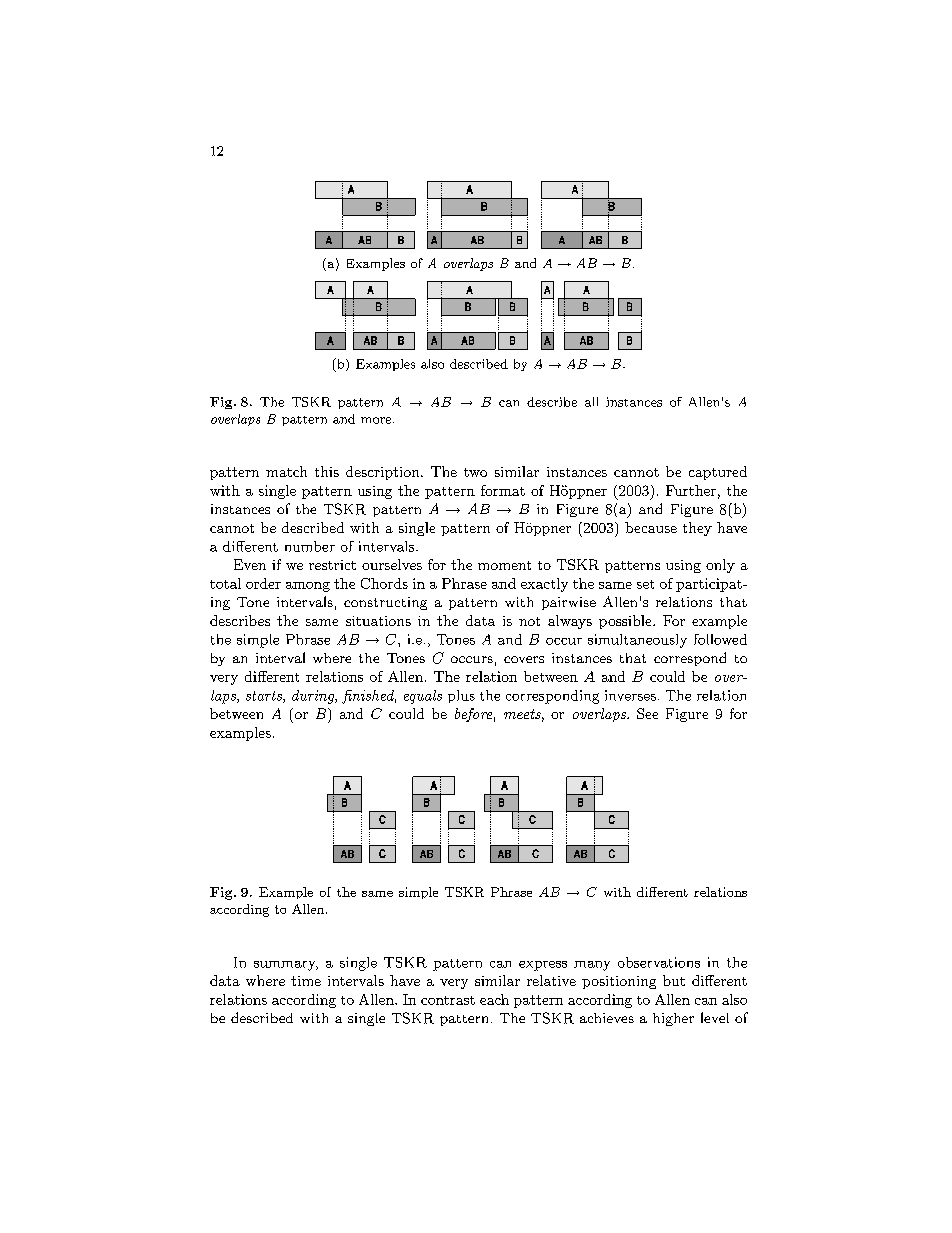 Image resolution: width=952 pixels, height=1233 pixels. I want to click on two, so click(475, 472).
